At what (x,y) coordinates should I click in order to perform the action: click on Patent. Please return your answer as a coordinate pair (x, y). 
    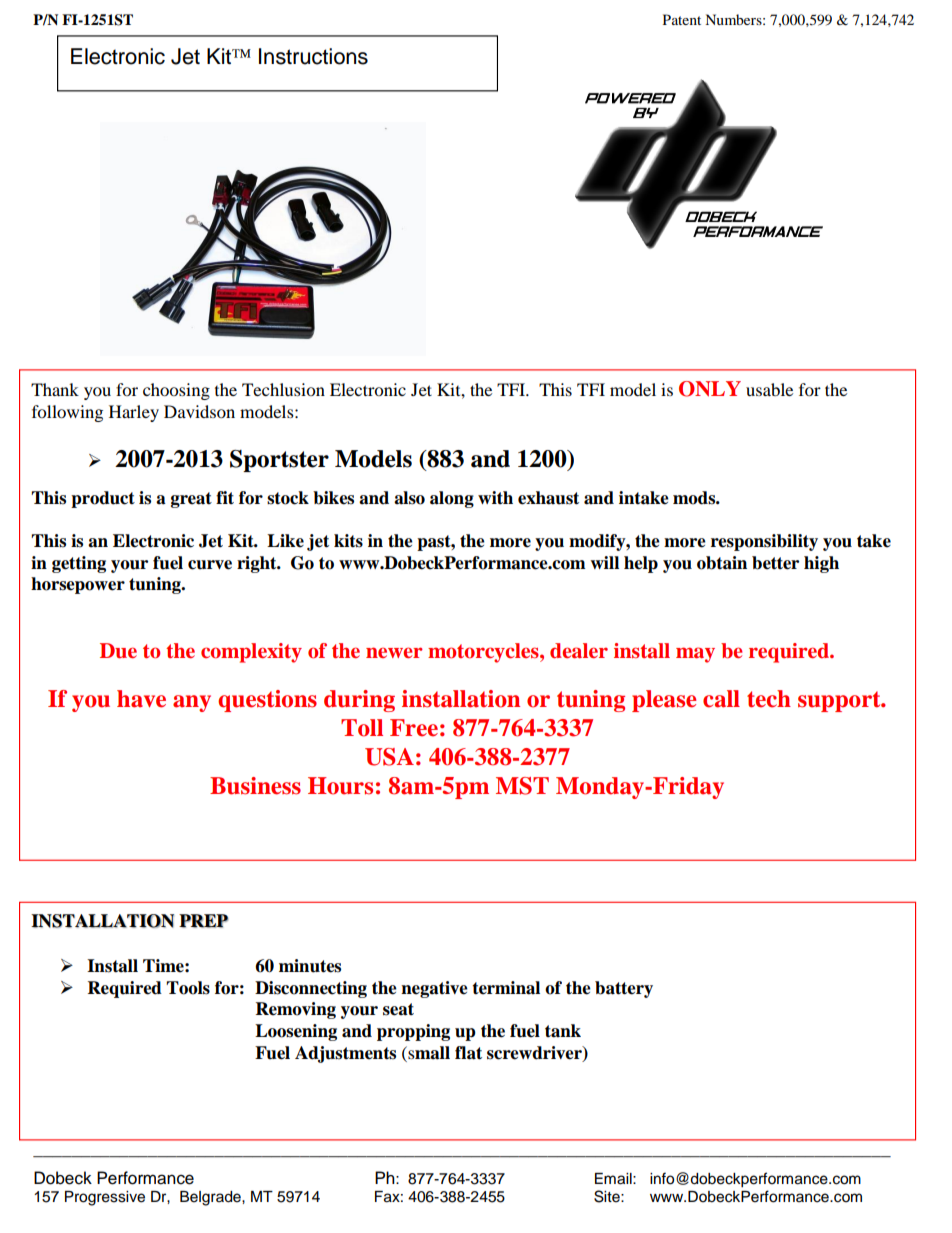
    Looking at the image, I should click on (682, 19).
